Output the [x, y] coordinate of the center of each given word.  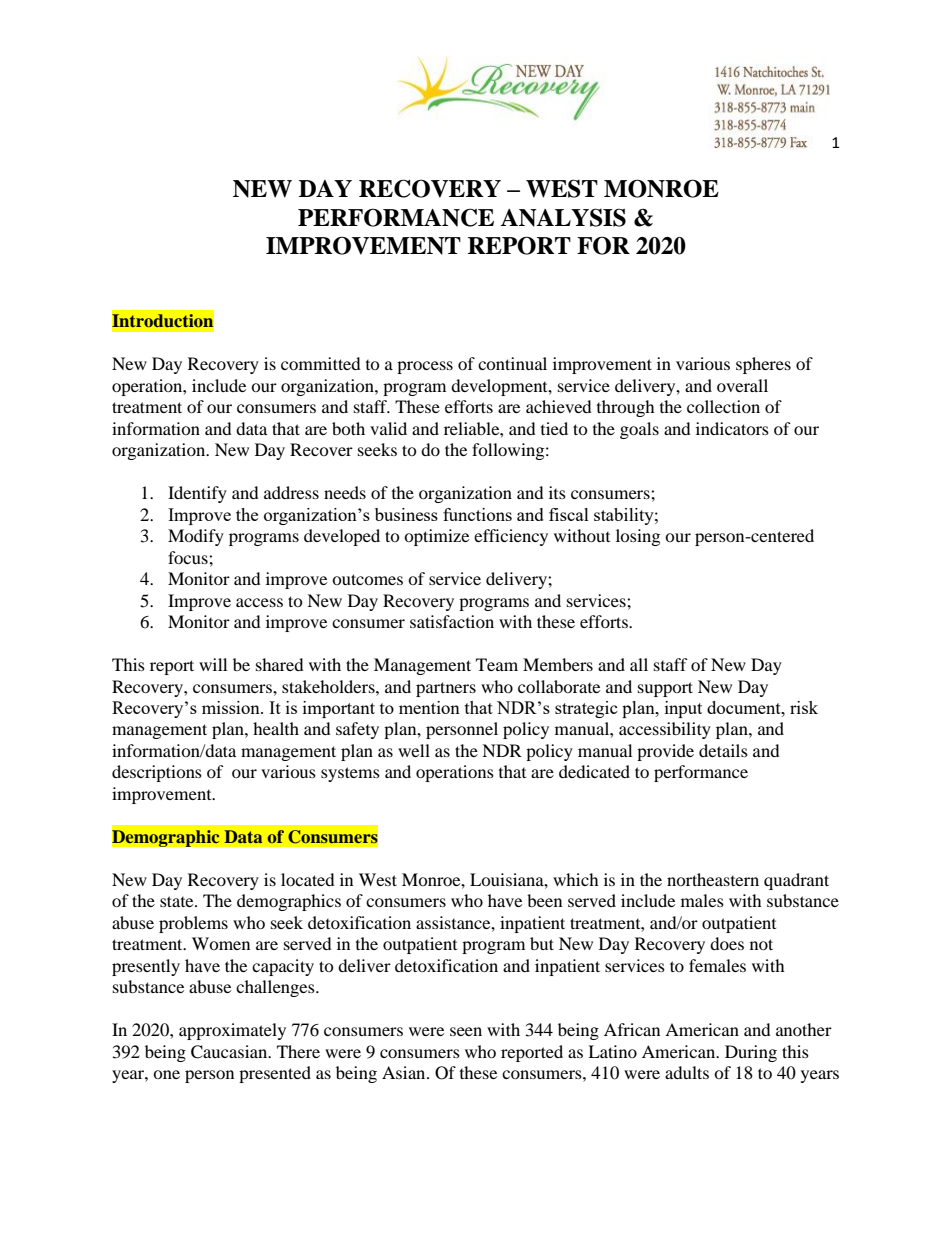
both [348, 428]
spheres [763, 365]
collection [723, 406]
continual [512, 363]
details [723, 750]
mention [429, 707]
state [178, 901]
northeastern [713, 879]
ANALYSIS [563, 217]
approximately [232, 1031]
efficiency [511, 537]
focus [189, 557]
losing [638, 537]
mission [232, 707]
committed [321, 363]
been [544, 900]
